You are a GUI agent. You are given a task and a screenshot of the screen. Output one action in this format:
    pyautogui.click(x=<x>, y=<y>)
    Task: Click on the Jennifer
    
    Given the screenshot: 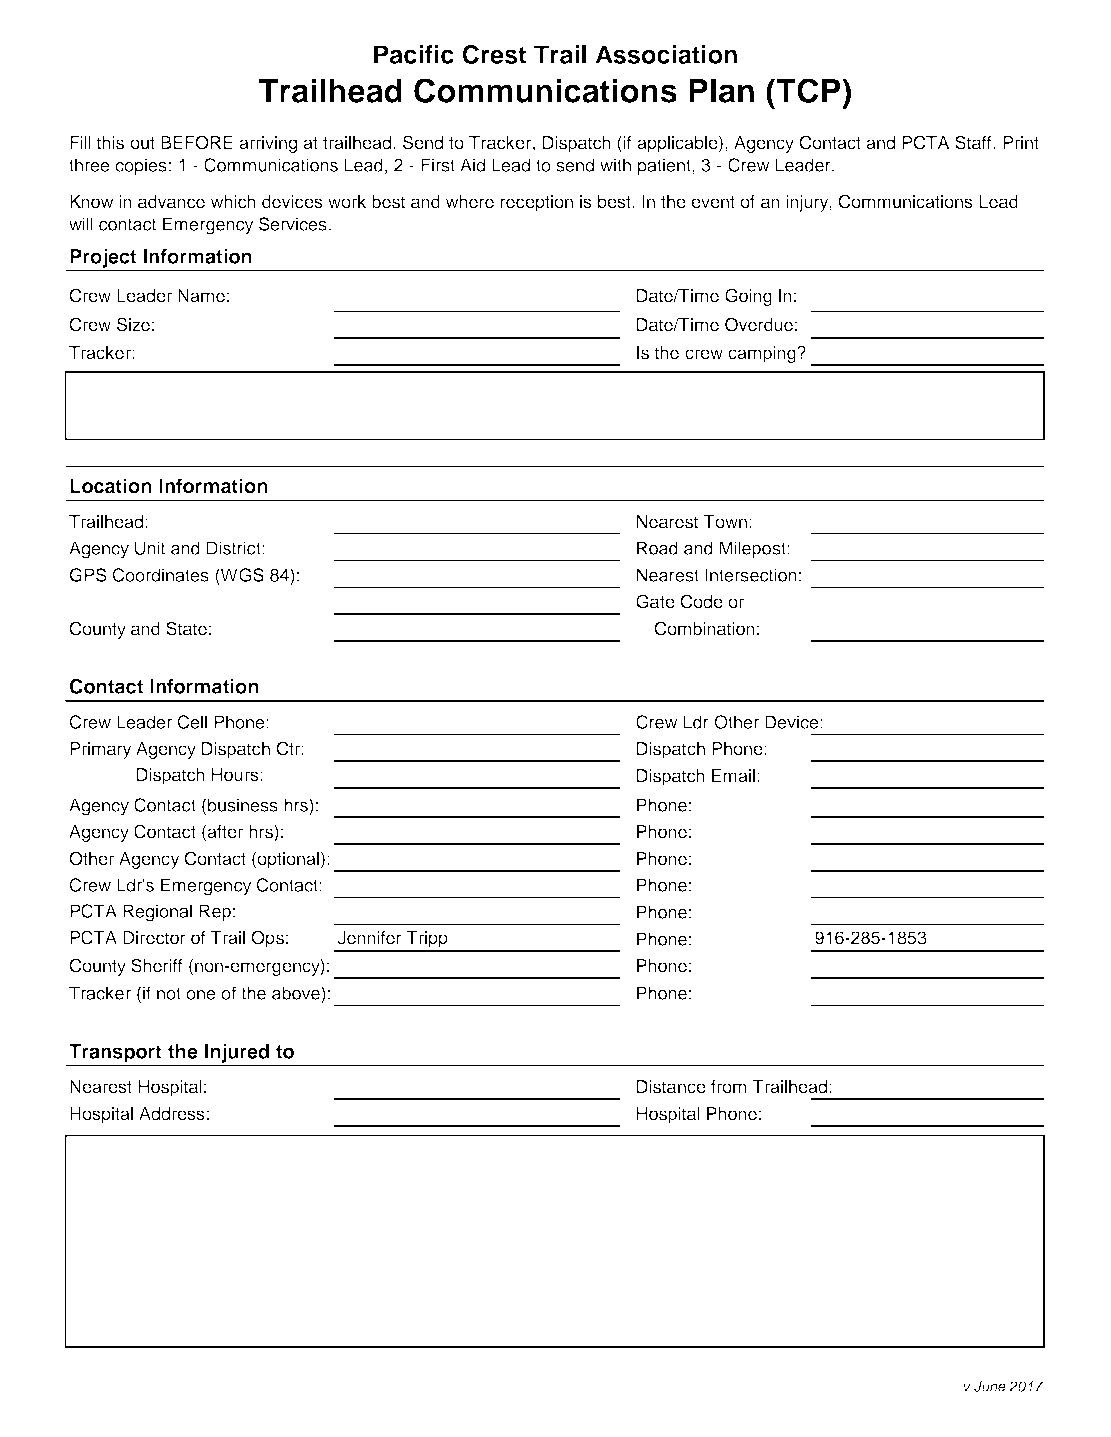 What is the action you would take?
    pyautogui.click(x=370, y=938)
